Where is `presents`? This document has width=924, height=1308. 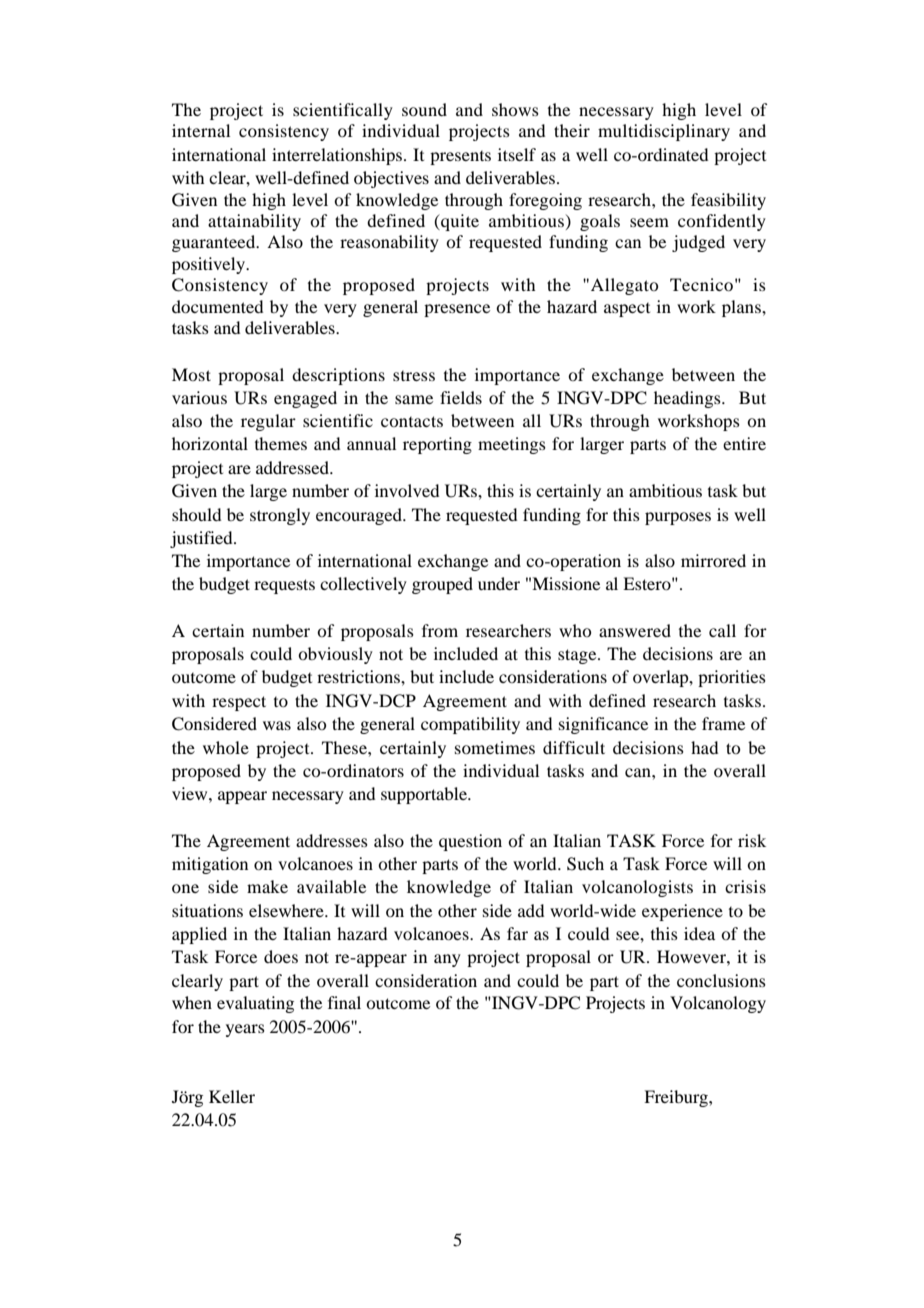
presents is located at coordinates (460, 158).
